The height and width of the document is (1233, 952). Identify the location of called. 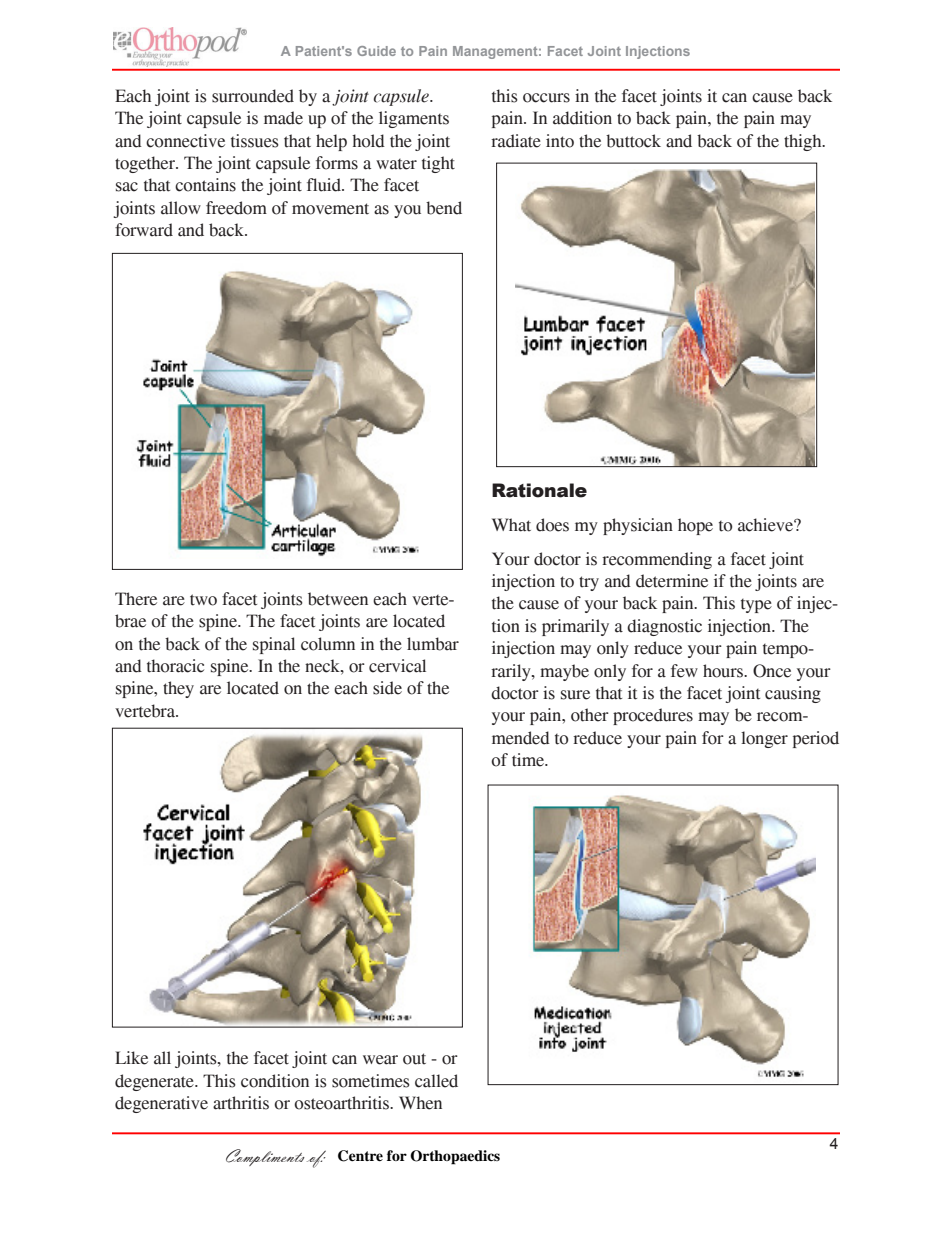
(436, 1081).
